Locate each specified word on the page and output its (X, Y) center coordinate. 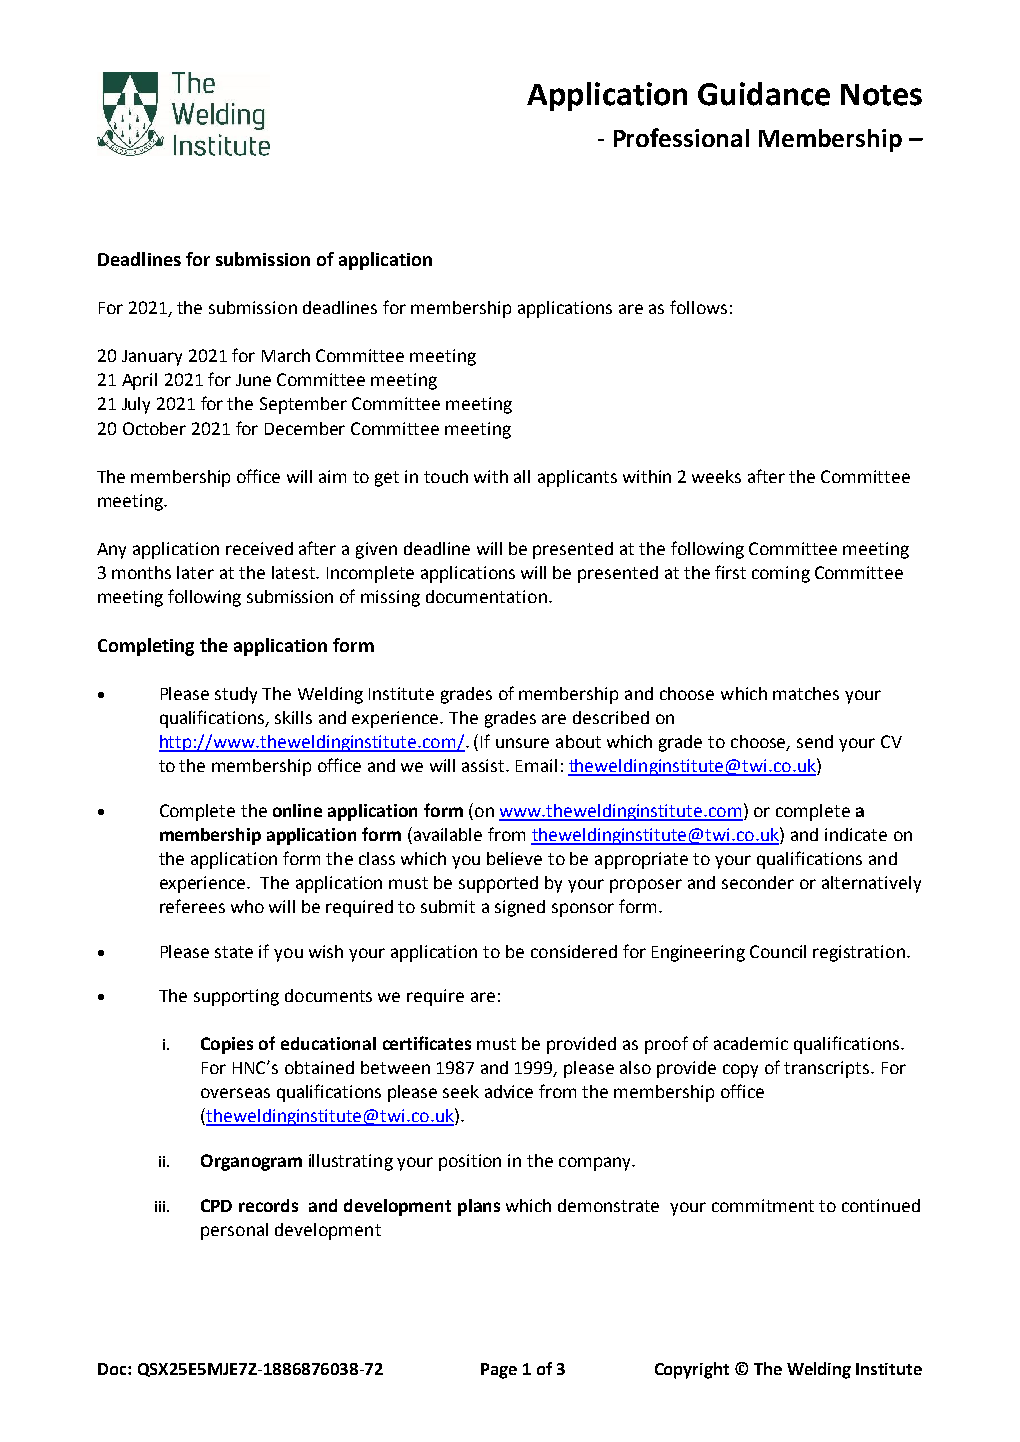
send (815, 741)
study (236, 695)
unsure (522, 743)
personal (234, 1231)
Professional (681, 137)
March (286, 355)
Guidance (764, 94)
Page (499, 1371)
